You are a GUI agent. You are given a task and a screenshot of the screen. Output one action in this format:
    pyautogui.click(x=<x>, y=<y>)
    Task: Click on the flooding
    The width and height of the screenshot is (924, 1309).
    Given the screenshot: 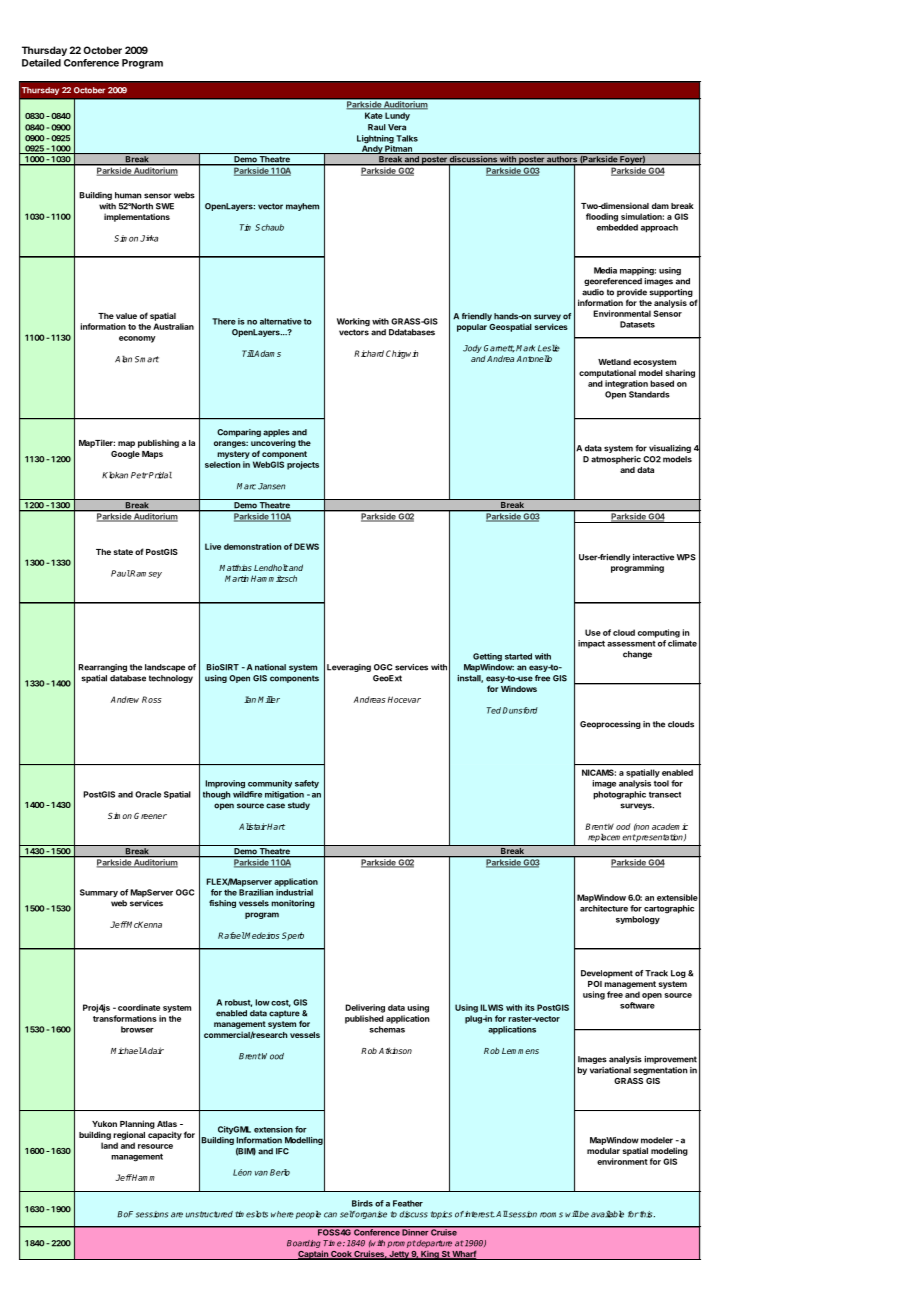 What is the action you would take?
    pyautogui.click(x=602, y=217)
